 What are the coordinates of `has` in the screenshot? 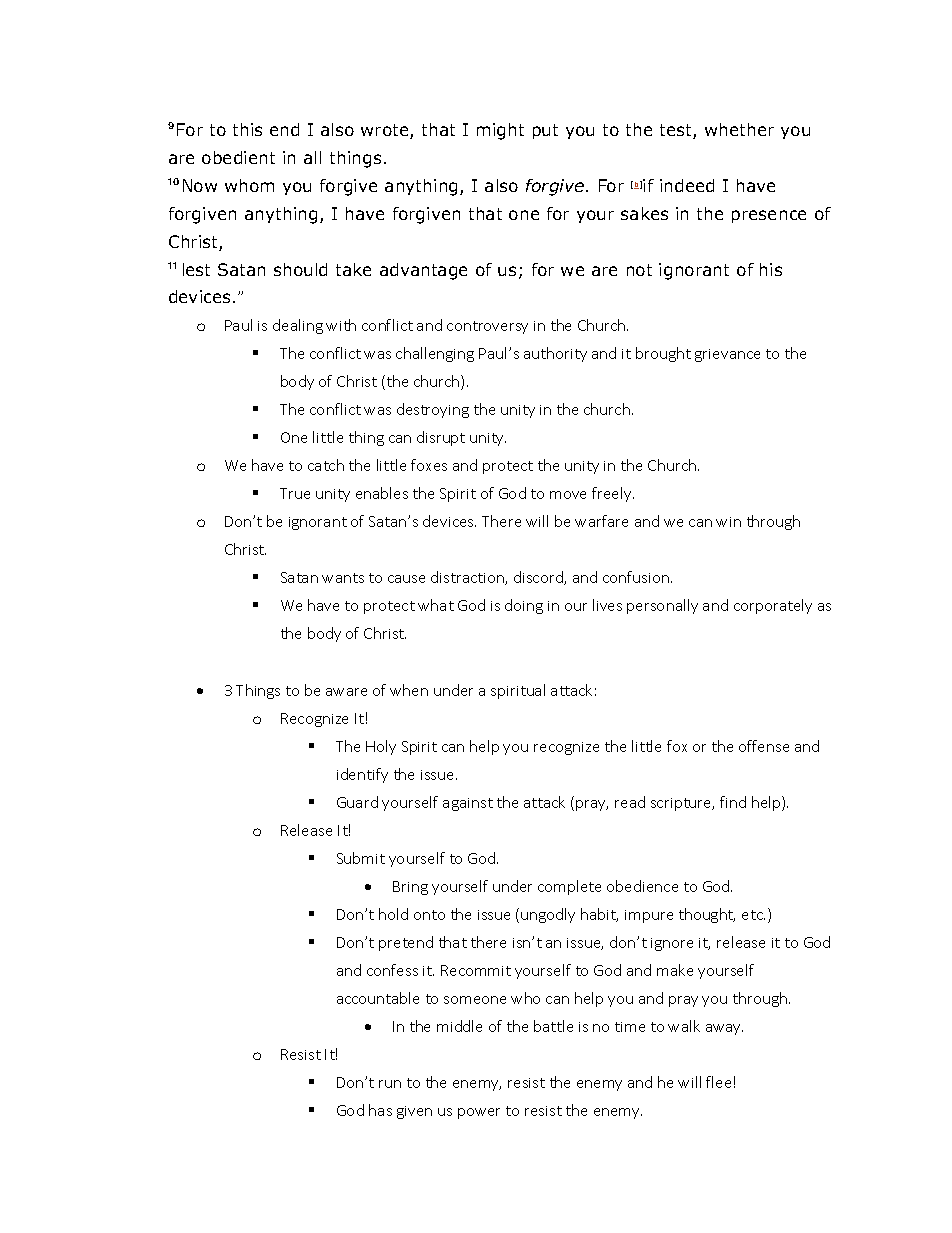 It's located at (380, 1110).
